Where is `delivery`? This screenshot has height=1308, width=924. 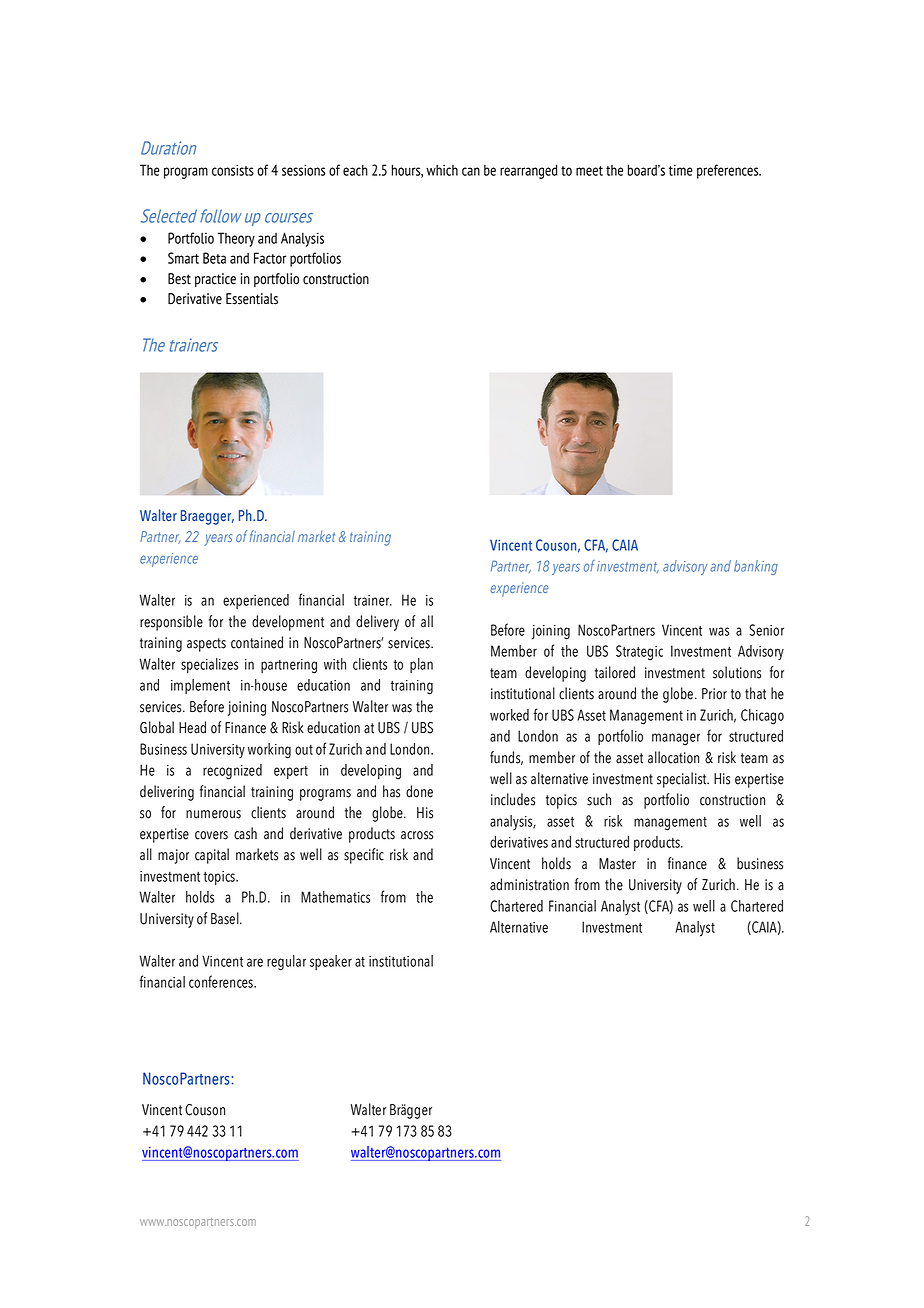
delivery is located at coordinates (377, 623).
